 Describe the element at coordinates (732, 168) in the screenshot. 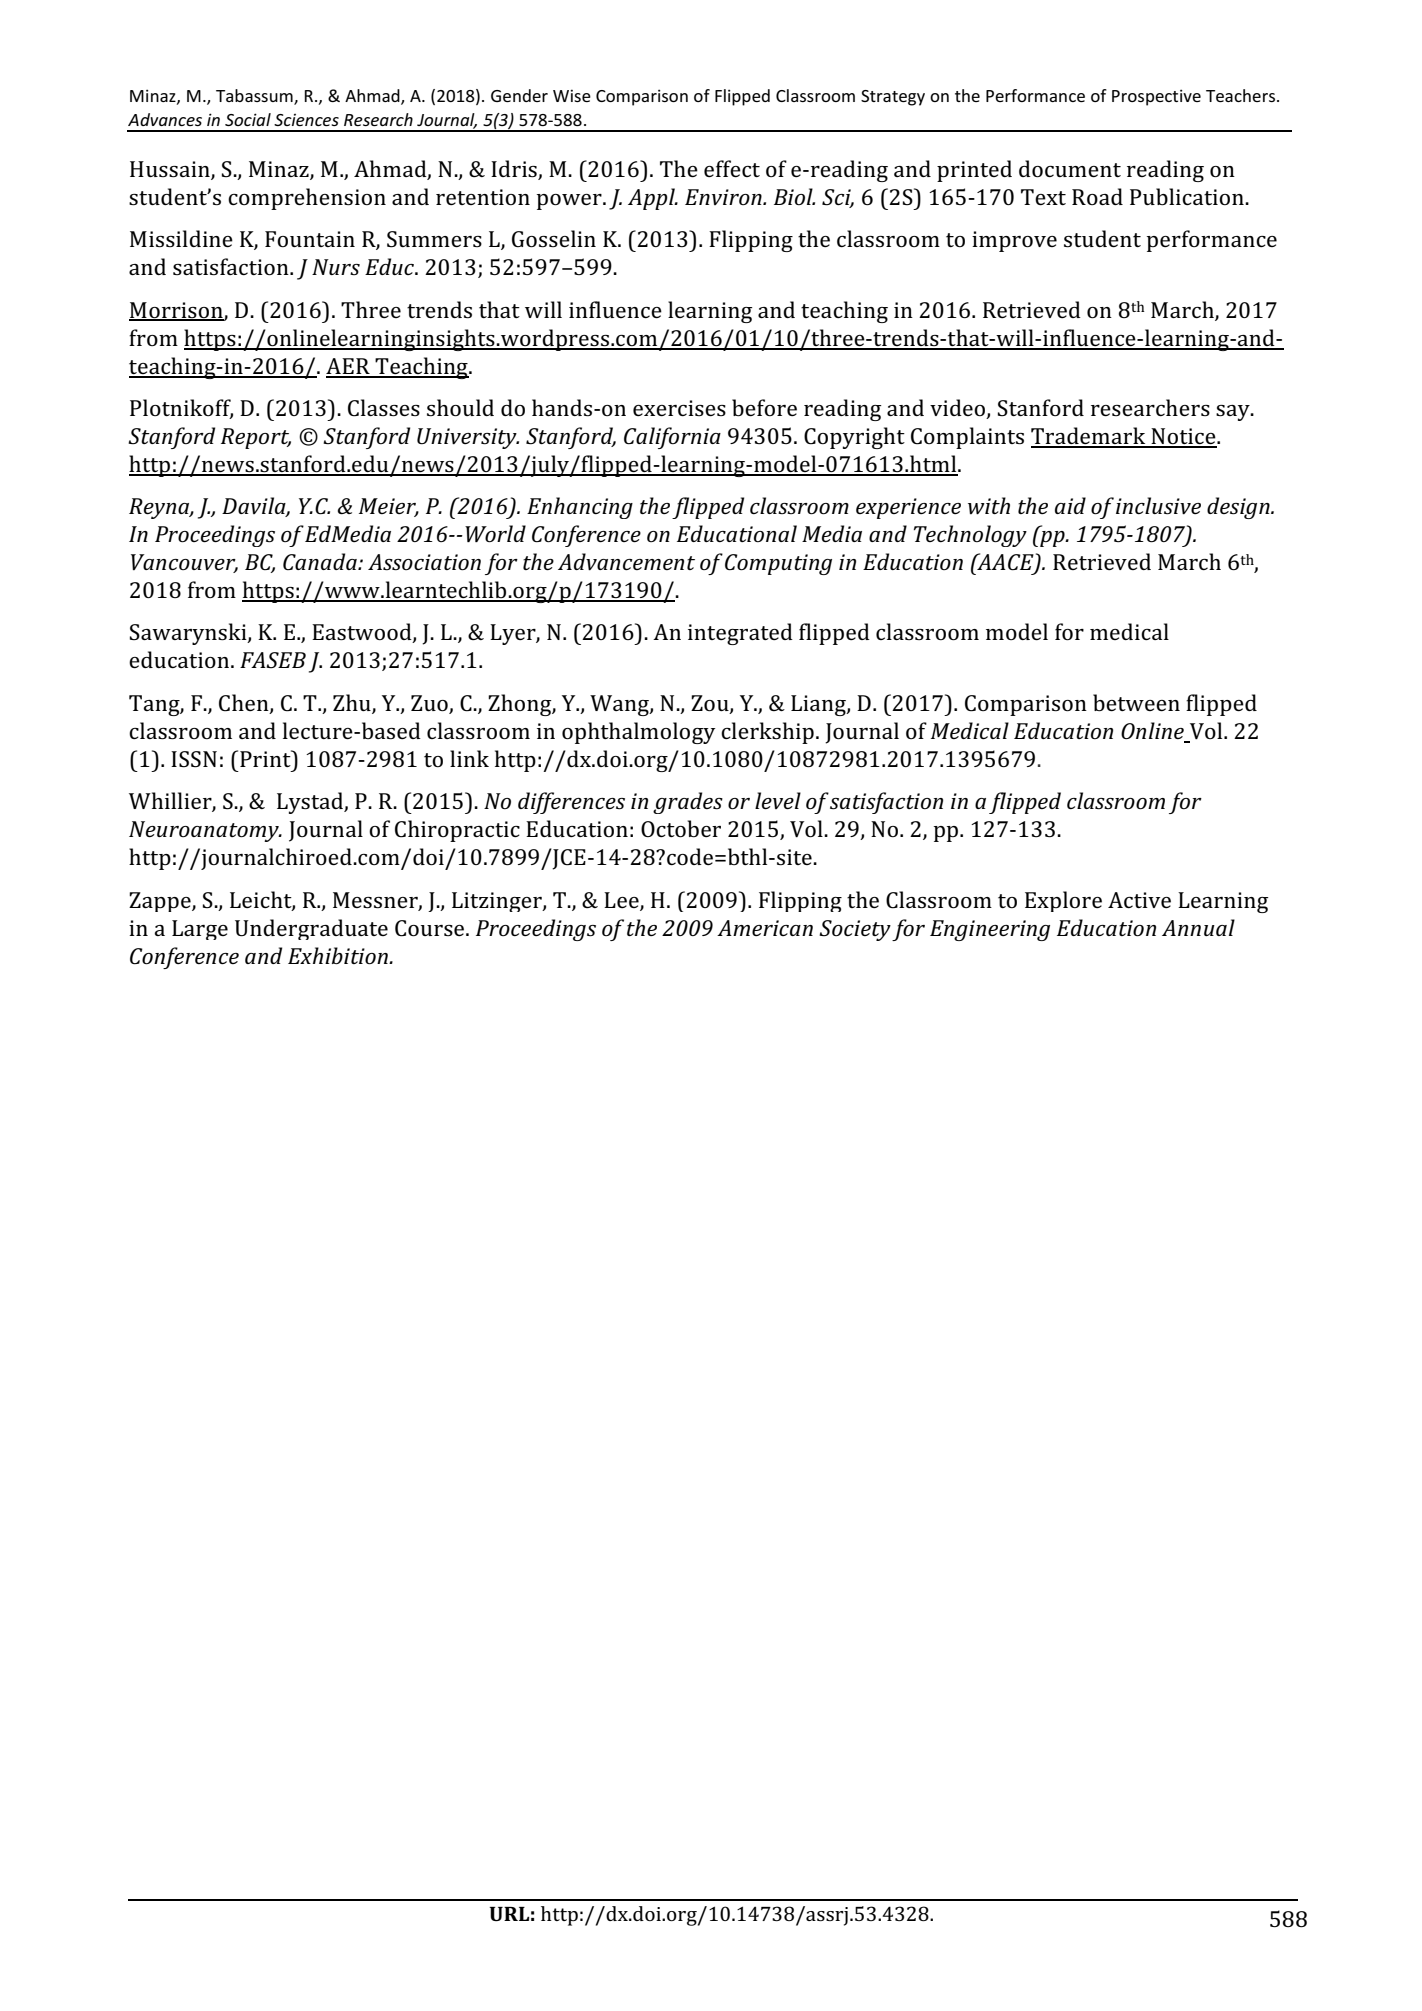

I see `effect` at that location.
